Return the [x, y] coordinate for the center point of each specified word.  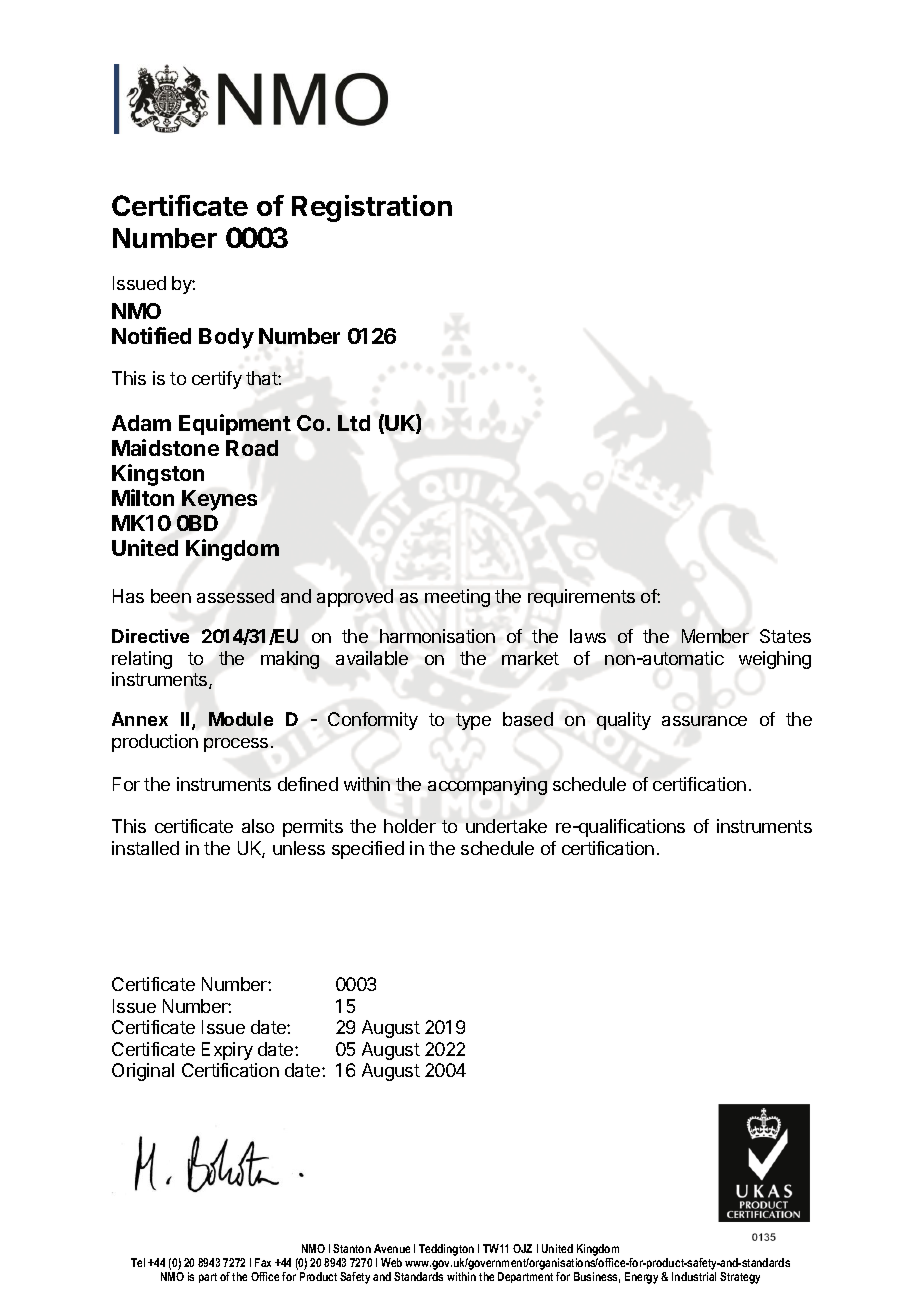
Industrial [694, 1276]
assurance [704, 721]
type [473, 721]
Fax [263, 1262]
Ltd [354, 423]
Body [226, 338]
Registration [372, 208]
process [236, 745]
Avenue [392, 1248]
